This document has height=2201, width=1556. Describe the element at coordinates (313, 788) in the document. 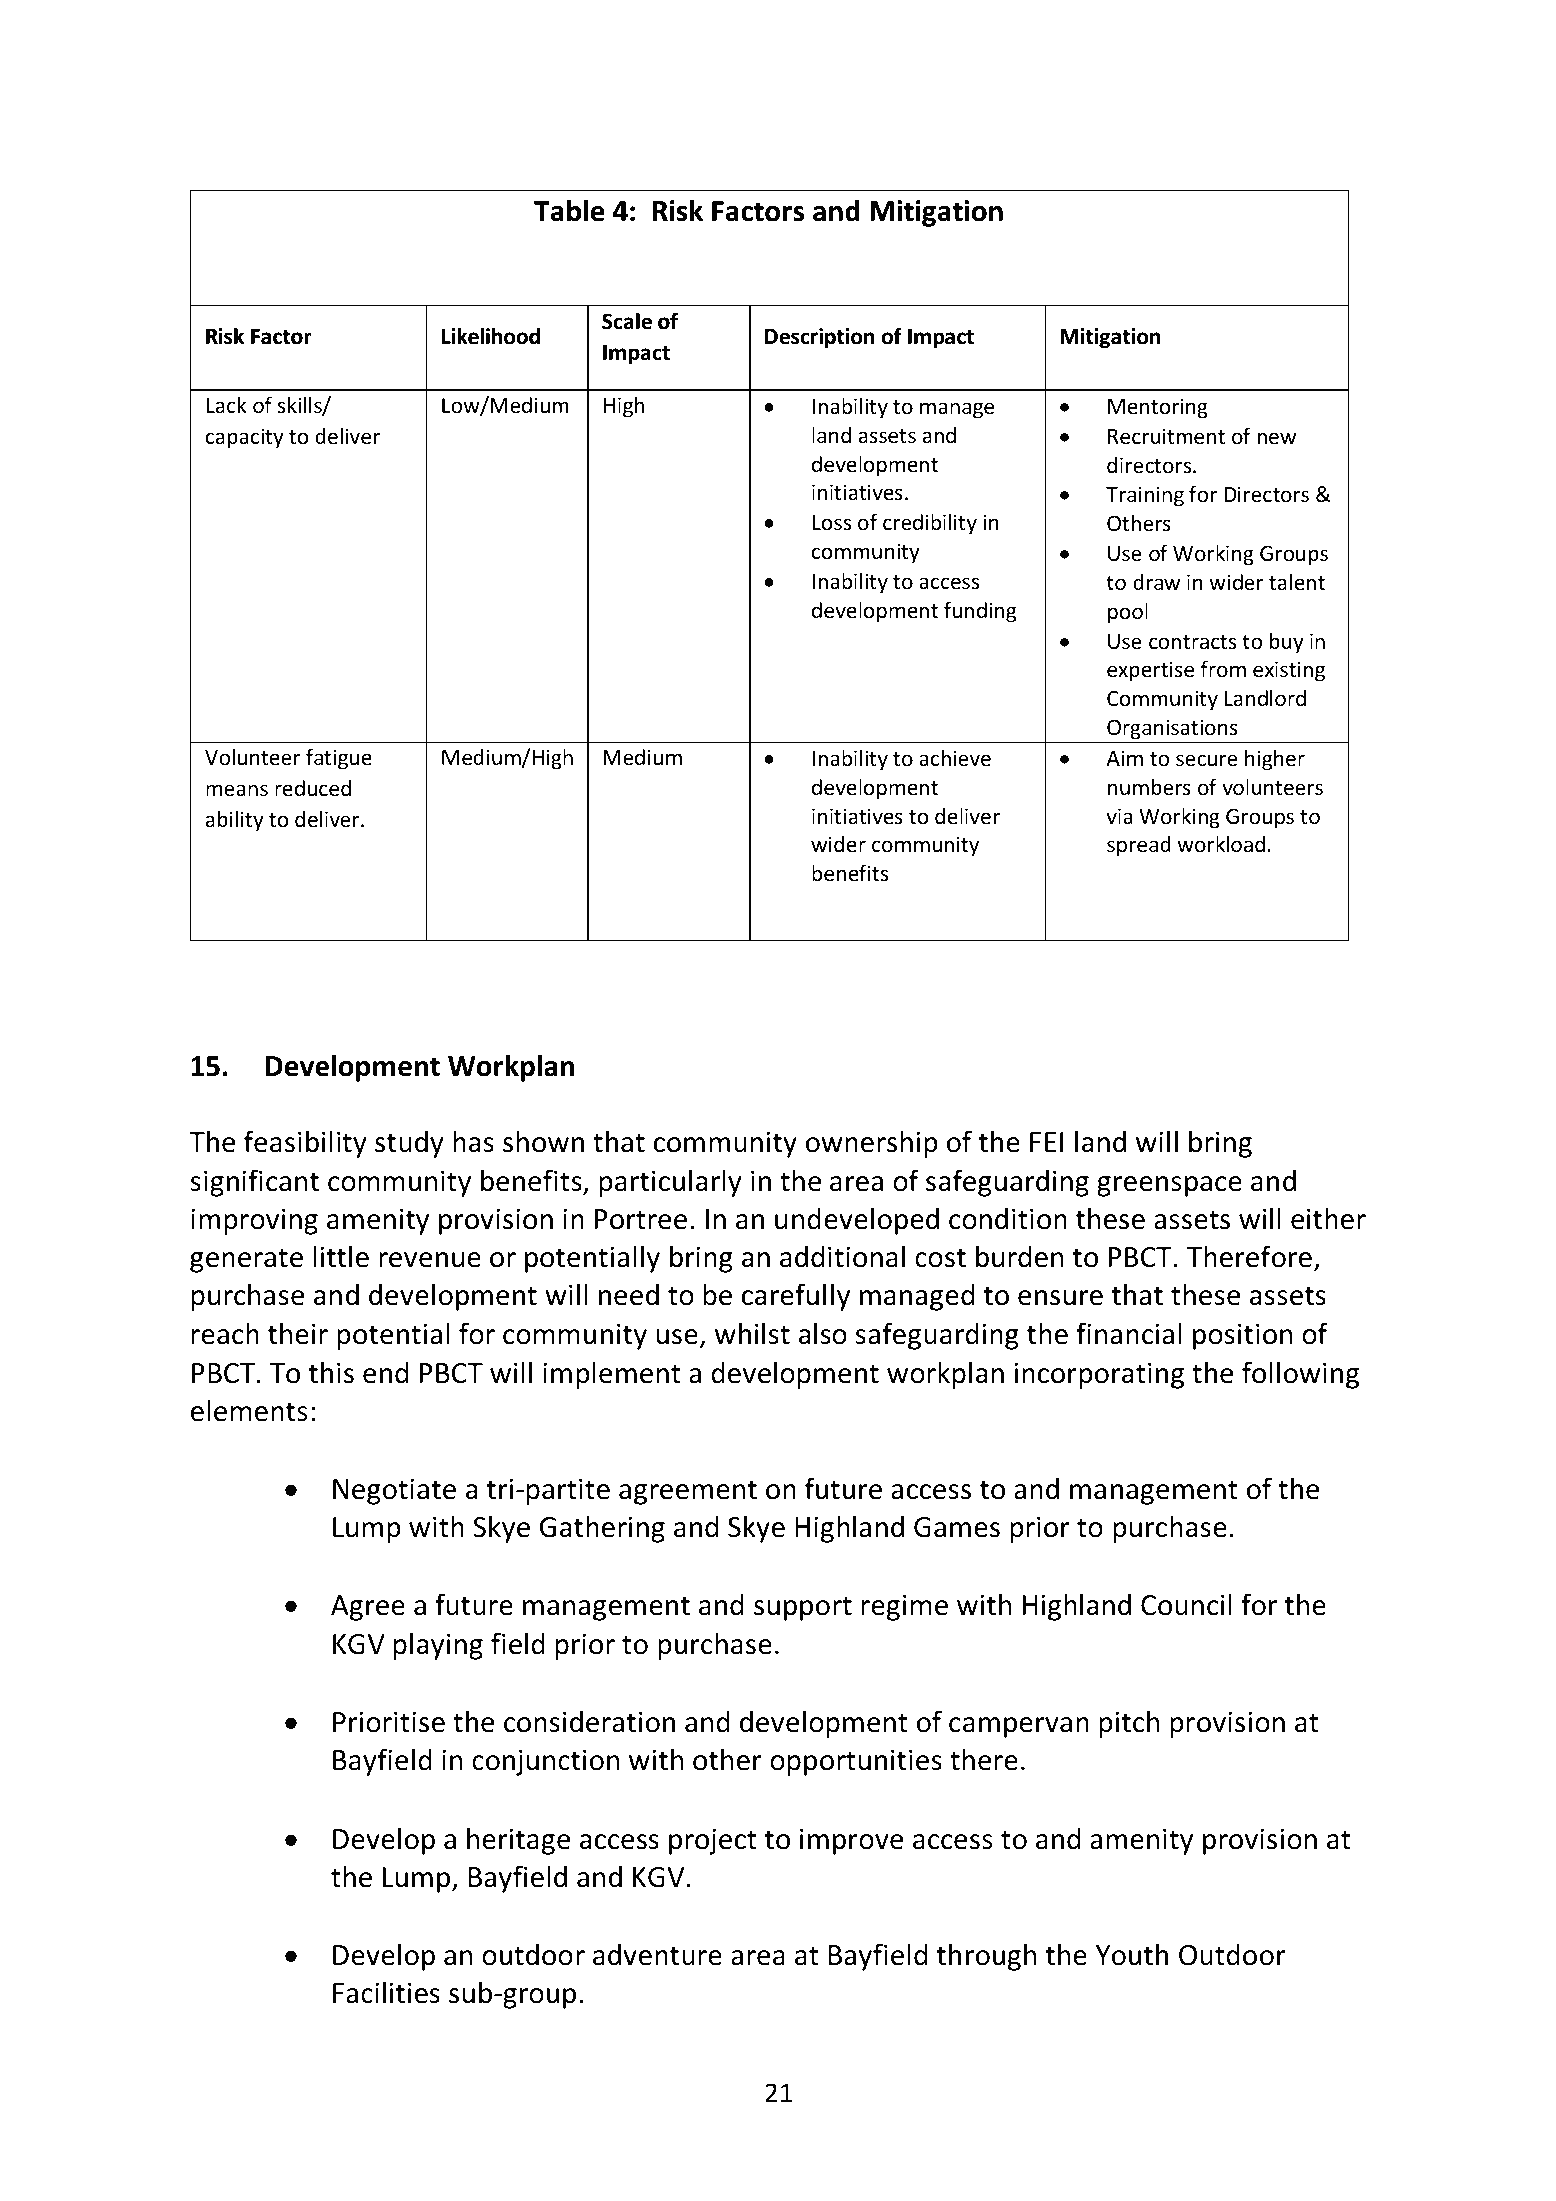

I see `reduced` at that location.
